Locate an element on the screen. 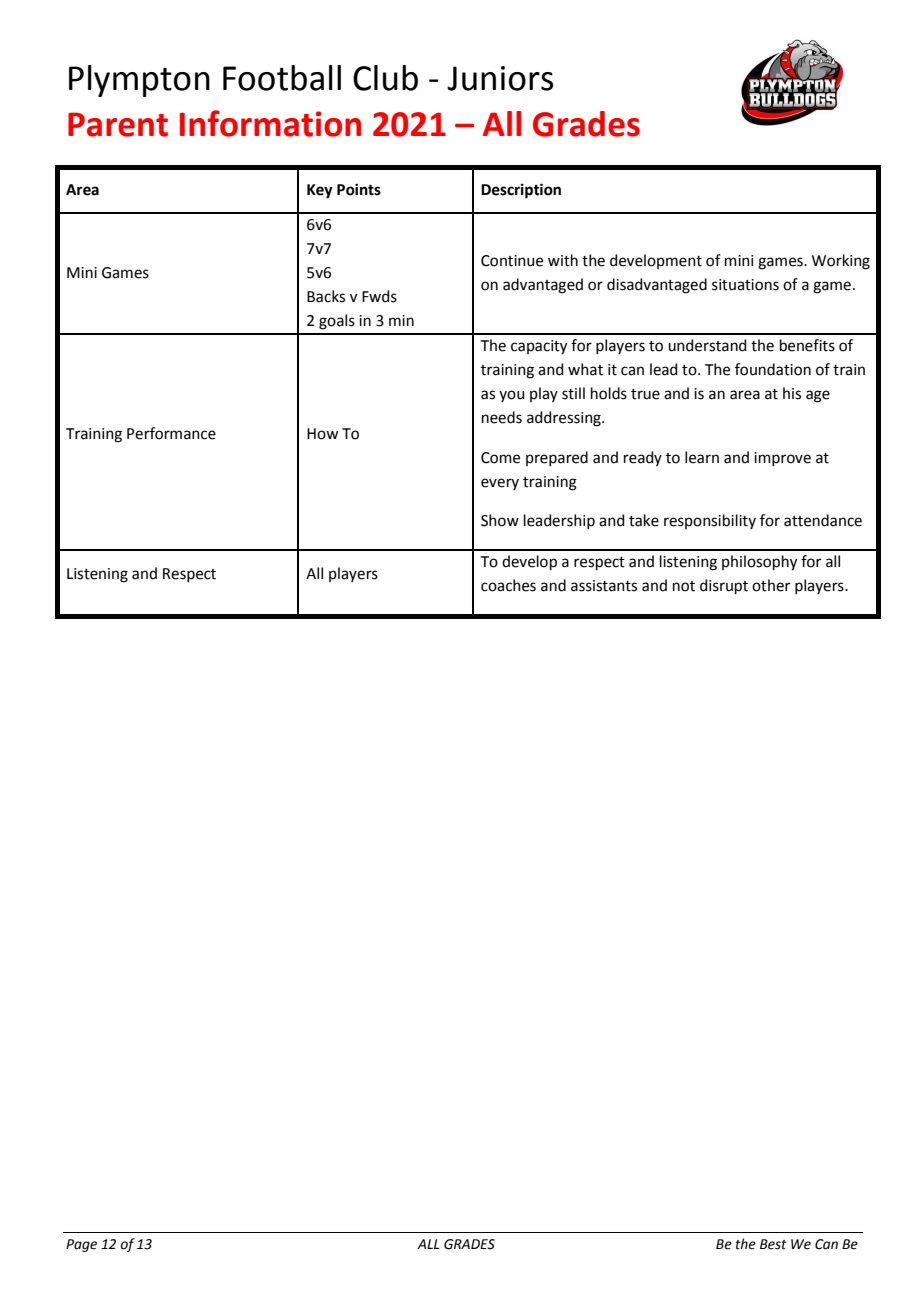  Juniors is located at coordinates (500, 78).
